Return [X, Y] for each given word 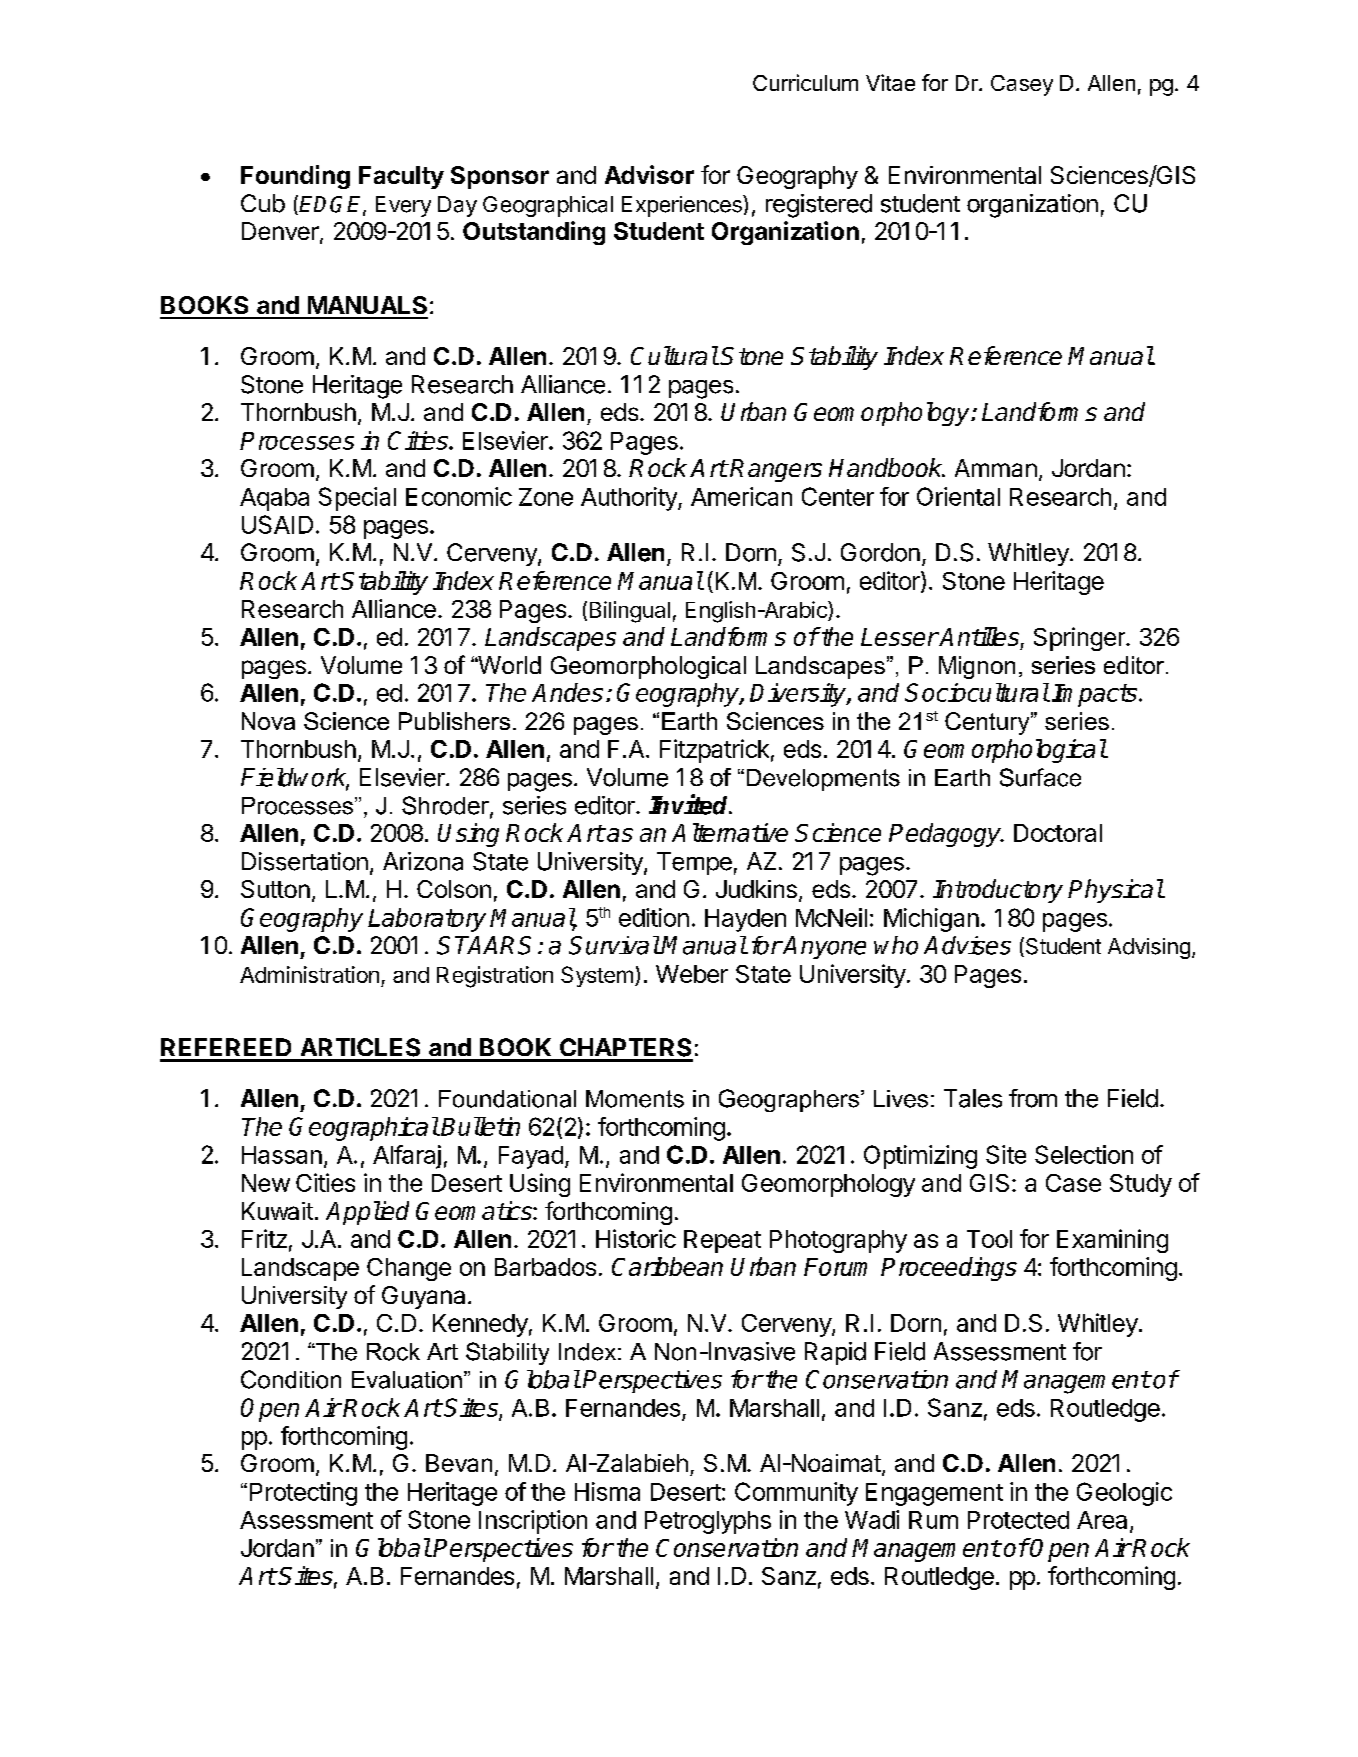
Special [357, 499]
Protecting [303, 1494]
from [1033, 1098]
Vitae [890, 82]
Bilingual [630, 612]
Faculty [401, 177]
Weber [692, 974]
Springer [1080, 639]
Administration [309, 974]
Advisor [649, 174]
